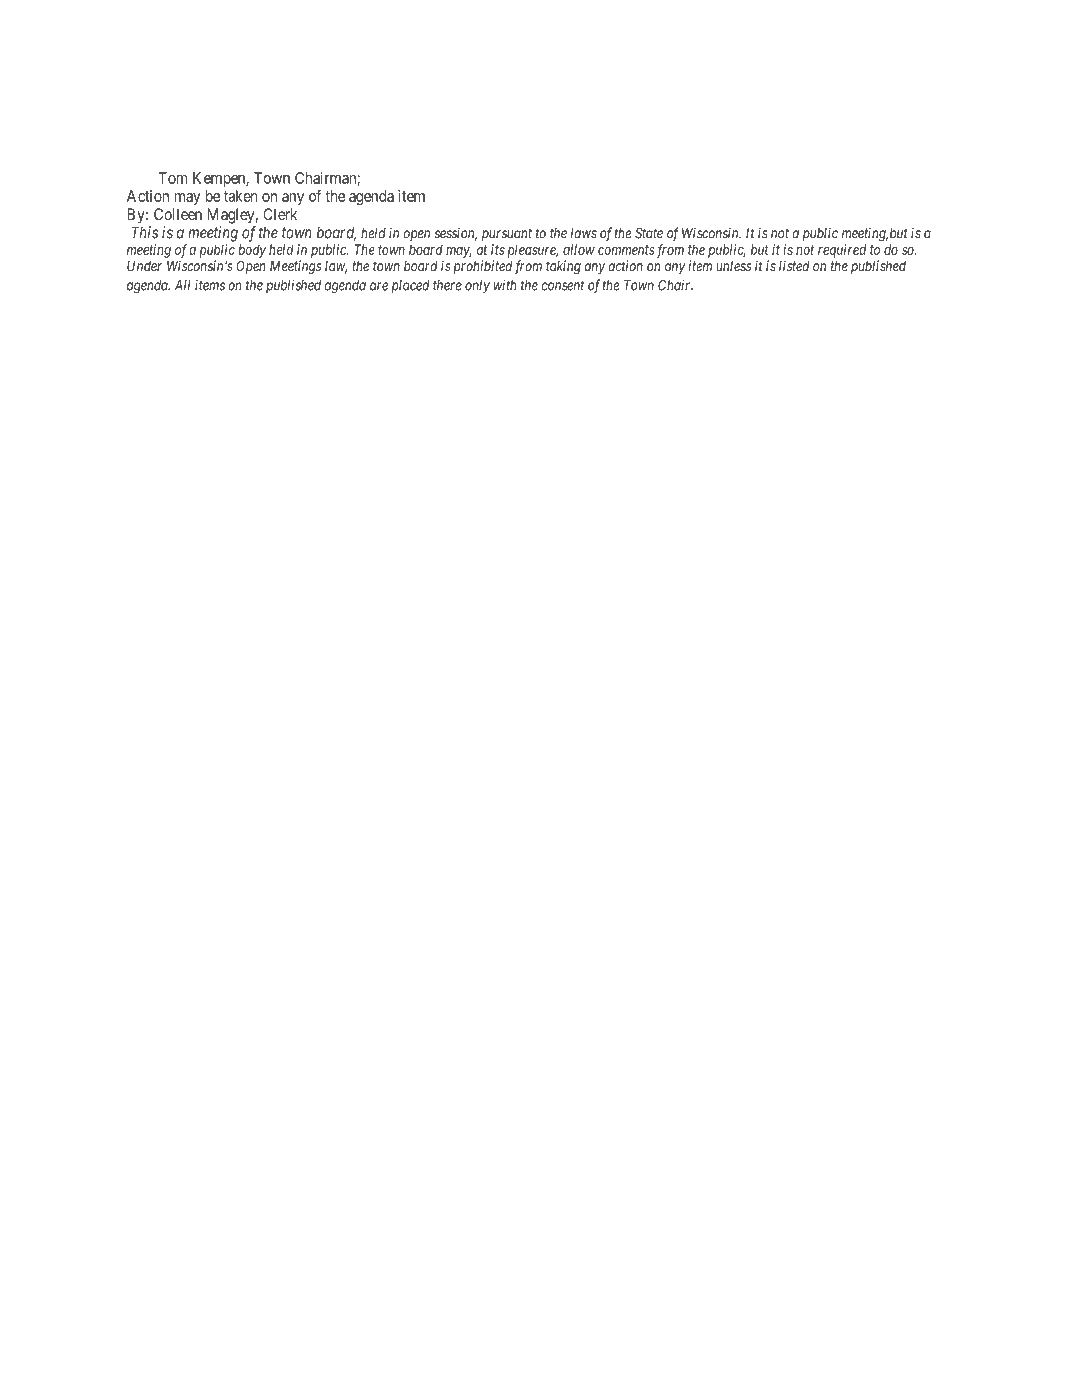 Image resolution: width=1075 pixels, height=1391 pixels. What do you see at coordinates (379, 286) in the page?
I see `are` at bounding box center [379, 286].
